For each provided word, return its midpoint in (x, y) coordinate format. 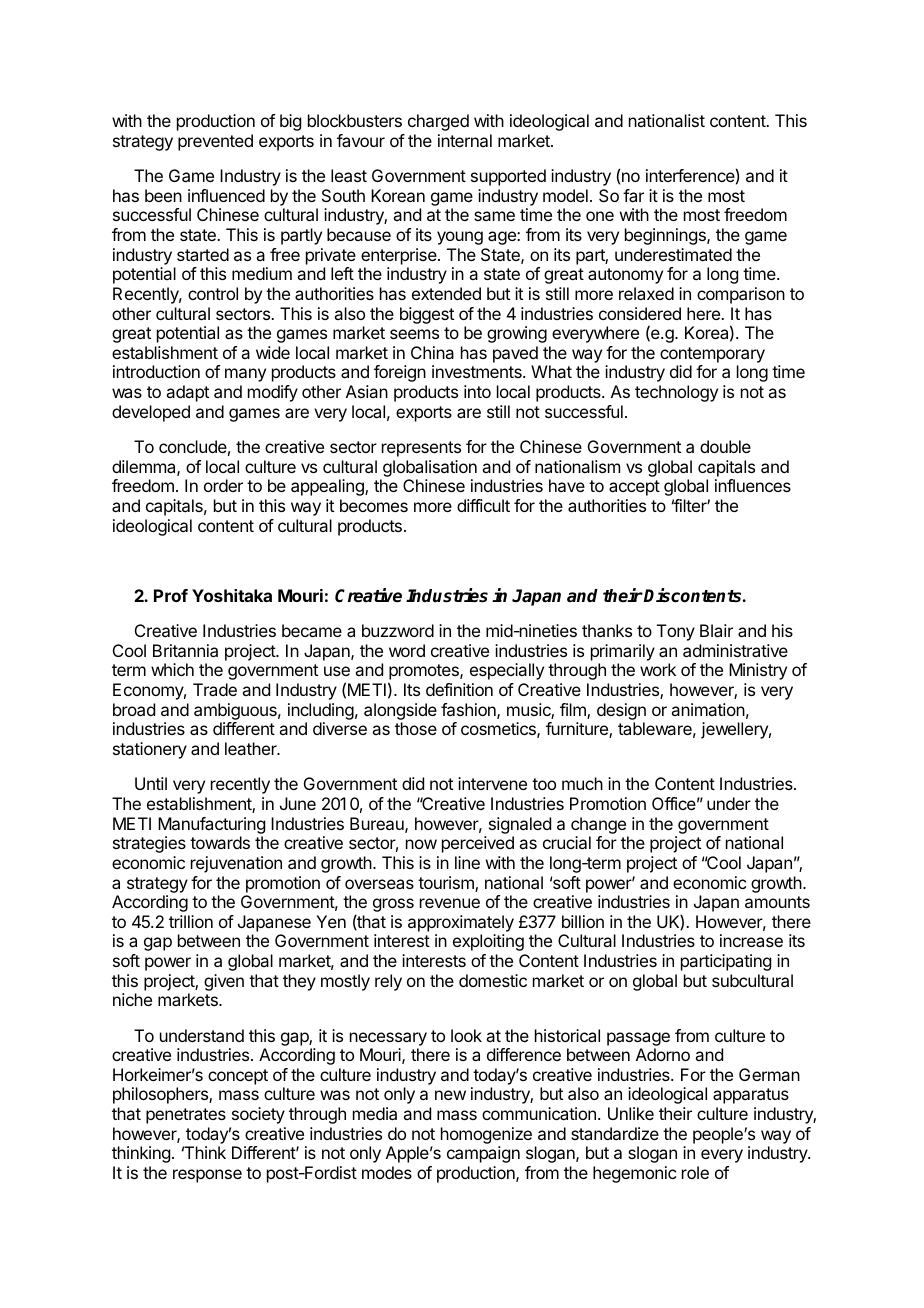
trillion (191, 921)
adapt (187, 393)
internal (465, 140)
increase (751, 940)
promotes (424, 673)
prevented (215, 142)
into (477, 391)
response (207, 1176)
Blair (716, 630)
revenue (450, 903)
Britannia (185, 650)
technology (676, 393)
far (633, 195)
